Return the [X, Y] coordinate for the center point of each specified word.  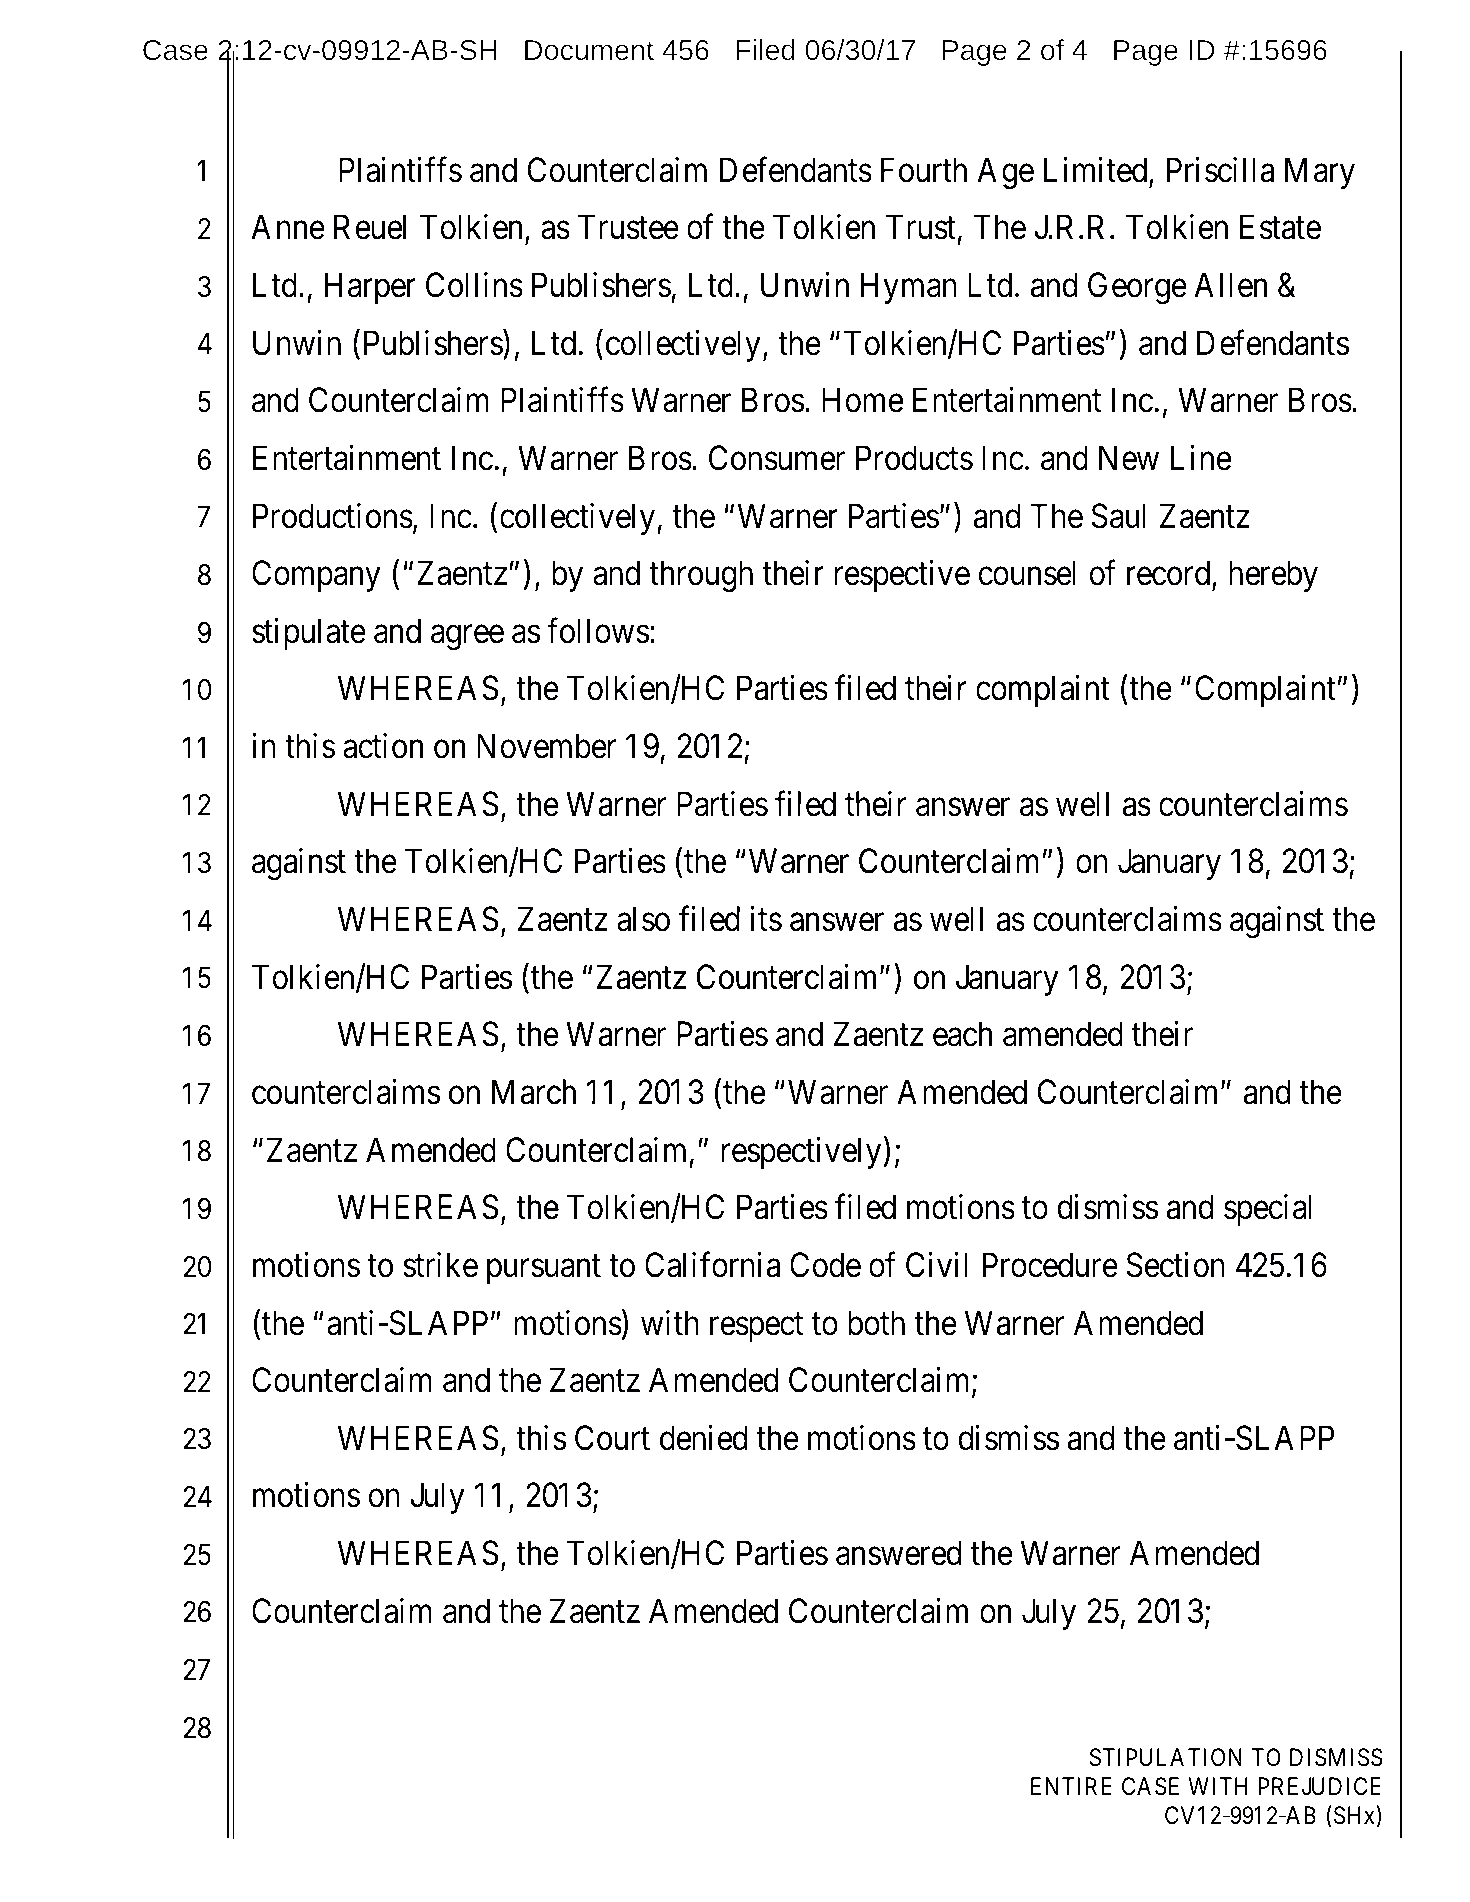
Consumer [777, 458]
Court [612, 1438]
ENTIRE [1071, 1786]
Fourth [924, 170]
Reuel [370, 227]
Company [316, 576]
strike [440, 1265]
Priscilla [1220, 170]
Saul [1119, 516]
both [876, 1323]
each [962, 1034]
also [643, 919]
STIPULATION [1166, 1757]
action [383, 746]
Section [1176, 1265]
